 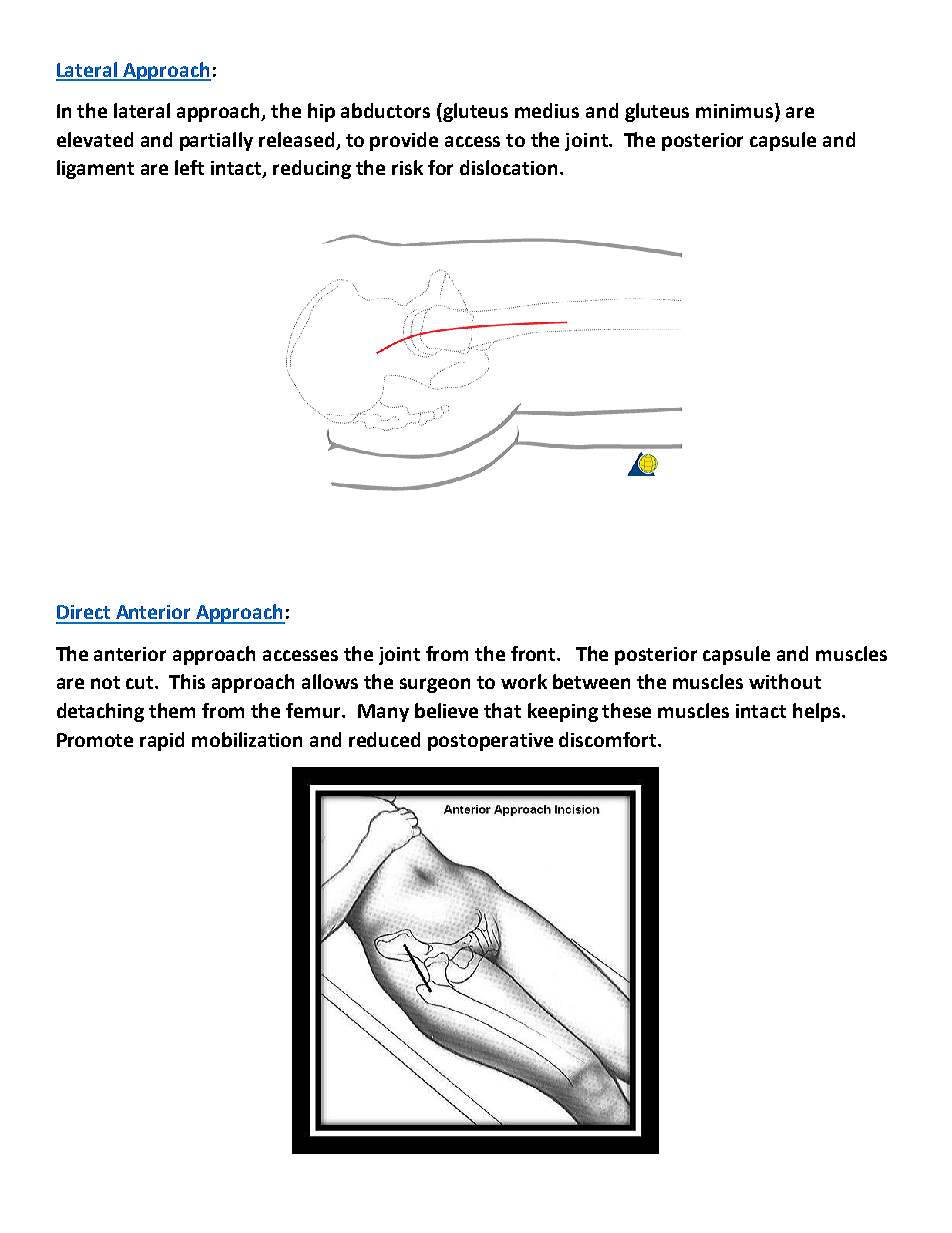 What do you see at coordinates (404, 141) in the screenshot?
I see `provide` at bounding box center [404, 141].
